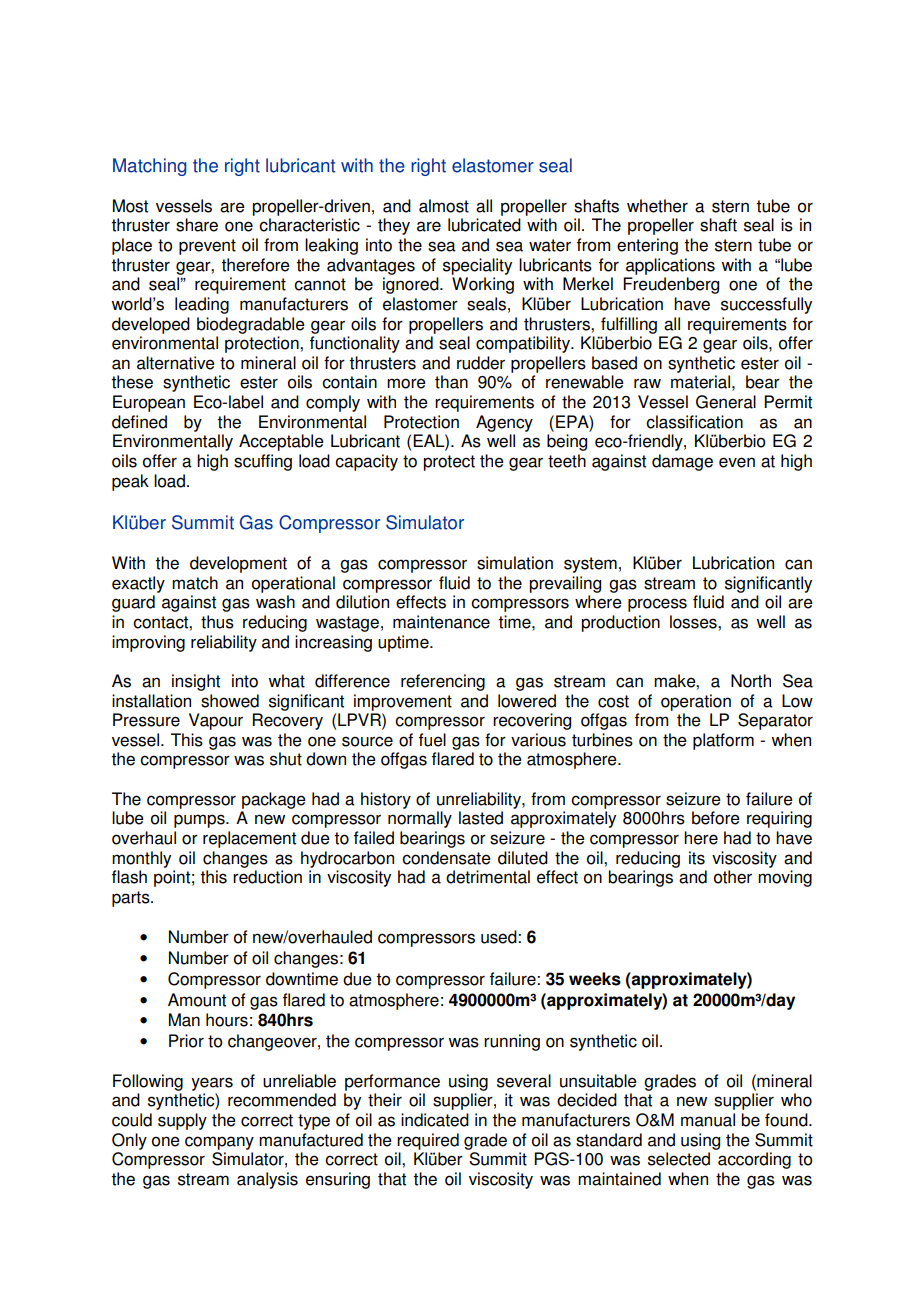 This screenshot has height=1308, width=924. I want to click on referencing, so click(443, 682).
